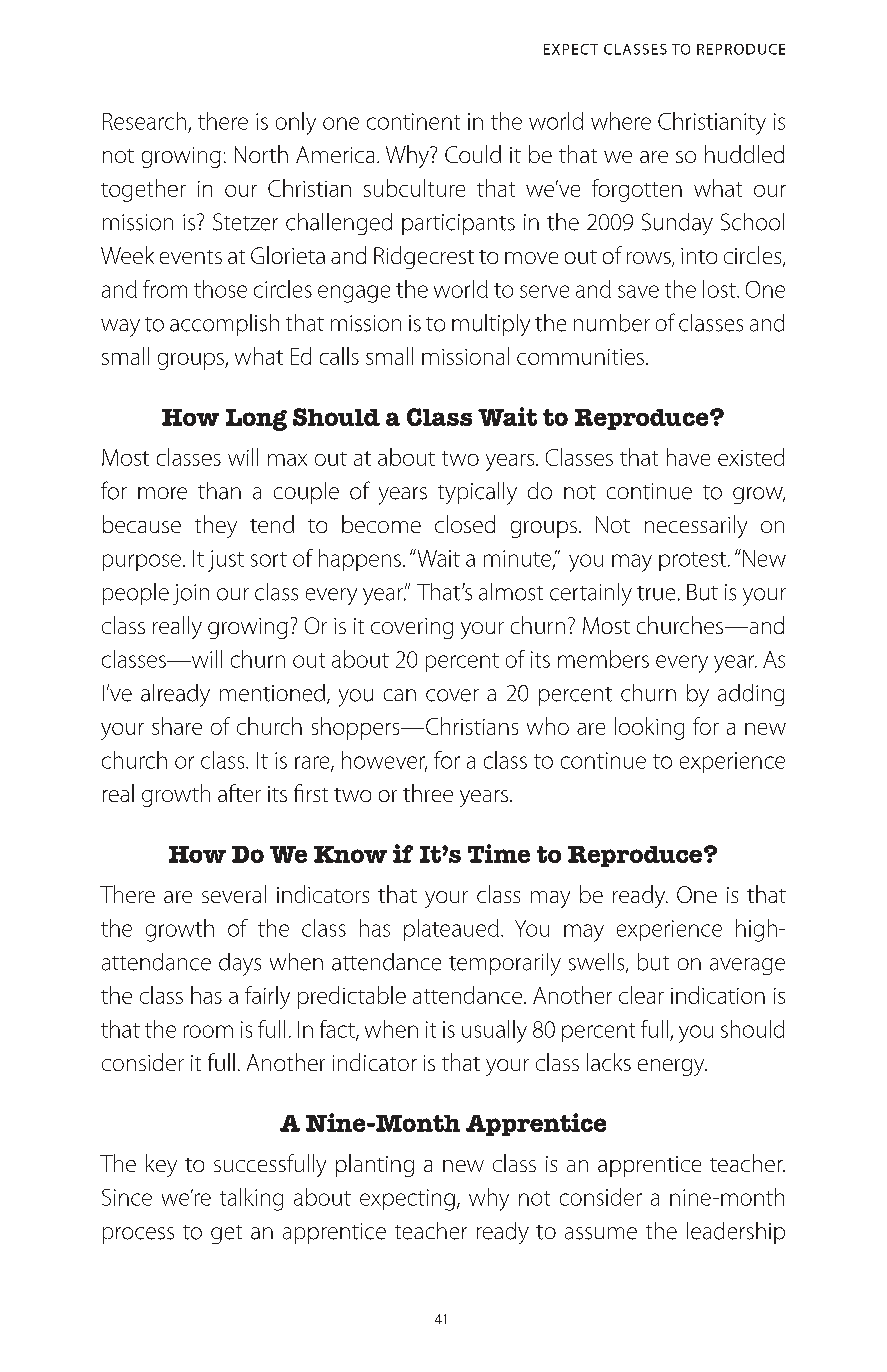  I want to click on plateaued, so click(451, 930).
